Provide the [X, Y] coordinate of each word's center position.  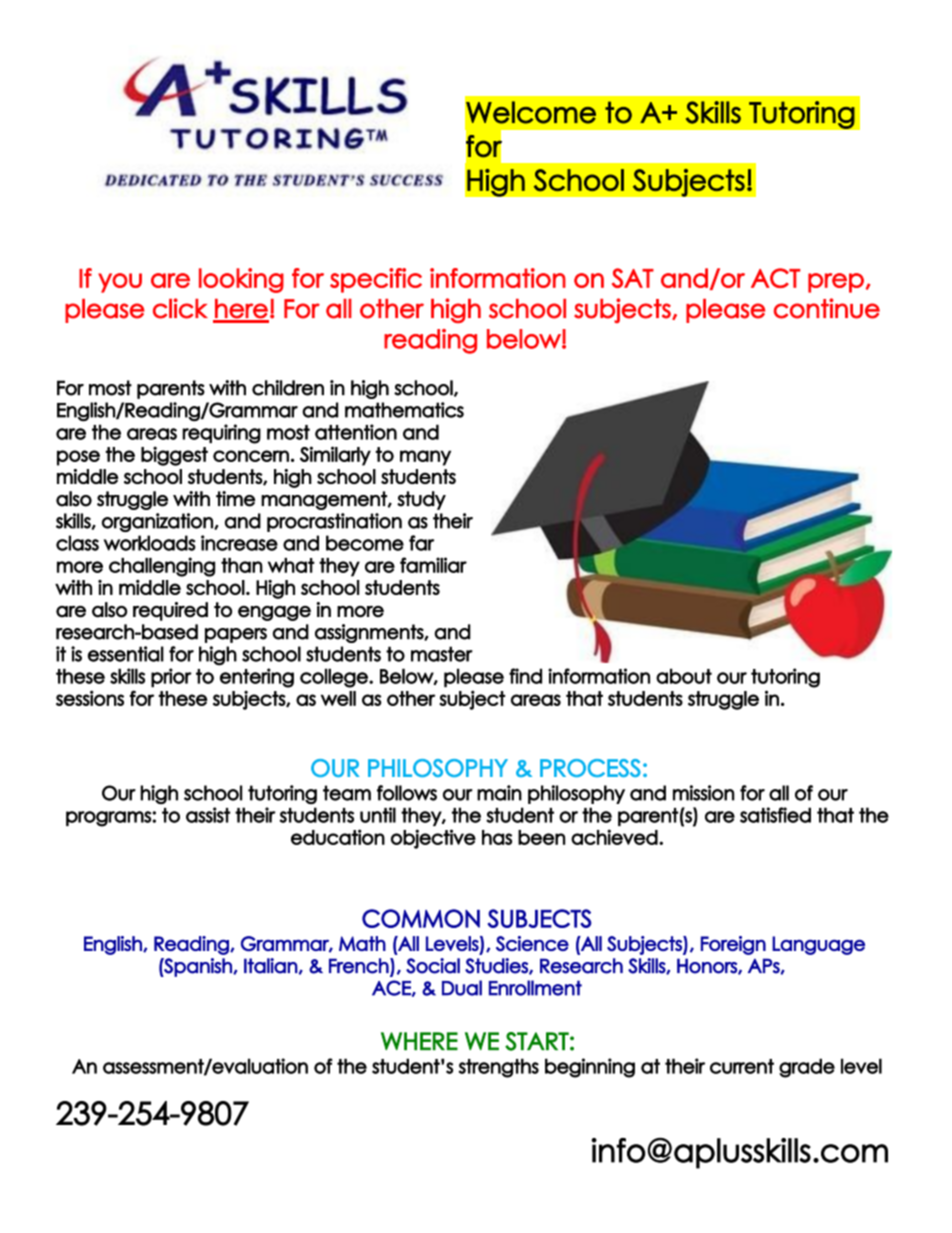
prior [171, 677]
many [425, 458]
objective [433, 839]
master [442, 654]
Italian [271, 966]
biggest [174, 456]
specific [376, 280]
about [684, 676]
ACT [775, 278]
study [421, 500]
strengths [499, 1068]
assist [208, 815]
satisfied [775, 815]
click [180, 308]
